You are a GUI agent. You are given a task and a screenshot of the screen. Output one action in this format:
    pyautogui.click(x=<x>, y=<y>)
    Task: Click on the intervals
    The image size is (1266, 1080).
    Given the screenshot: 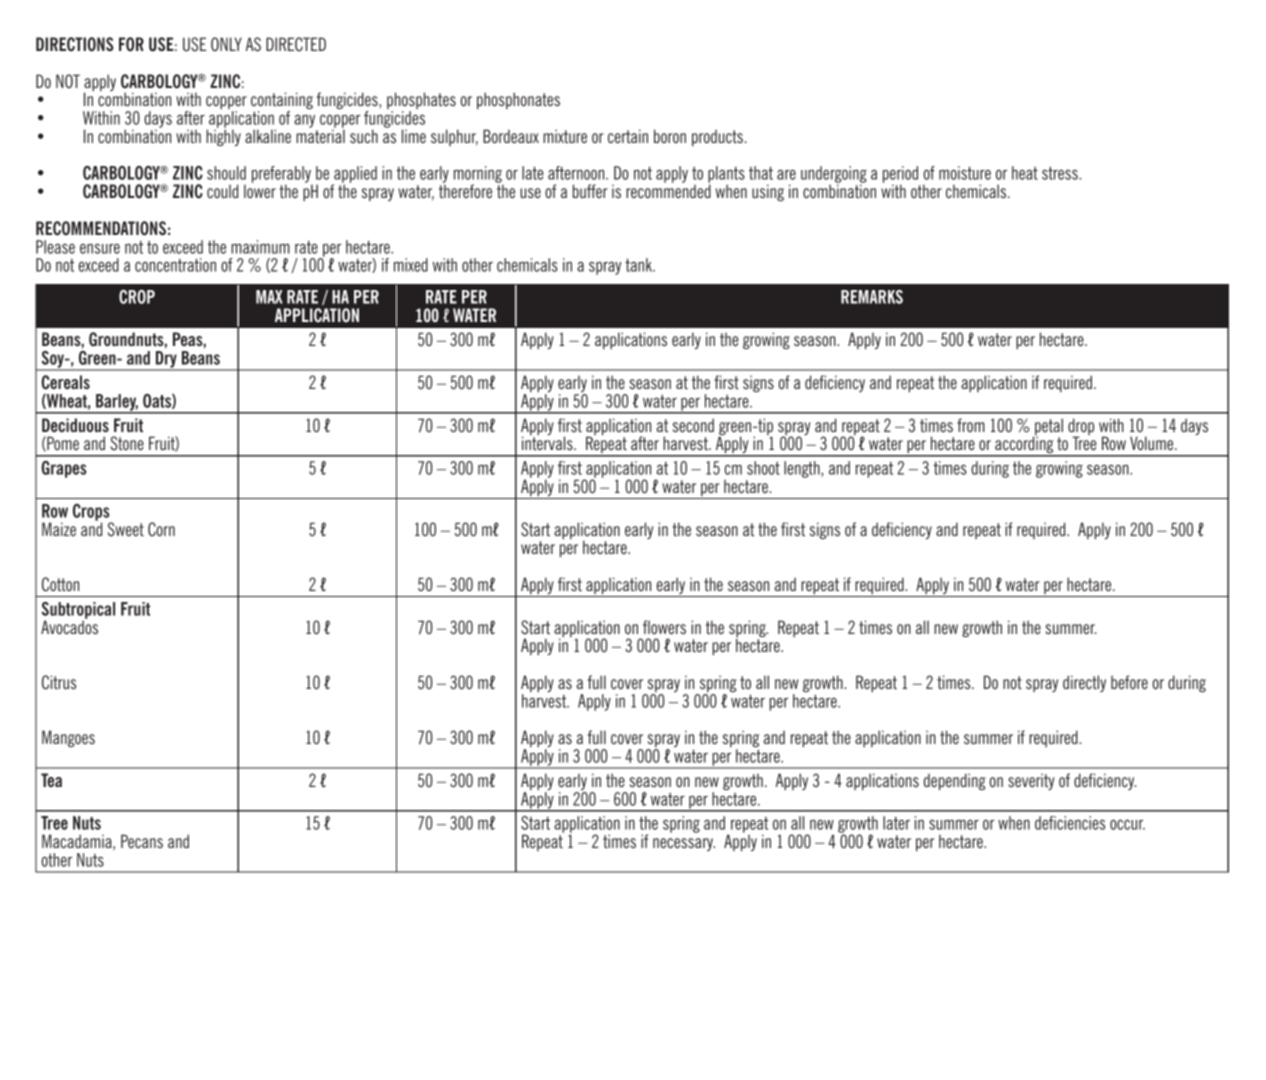 What is the action you would take?
    pyautogui.click(x=548, y=443)
